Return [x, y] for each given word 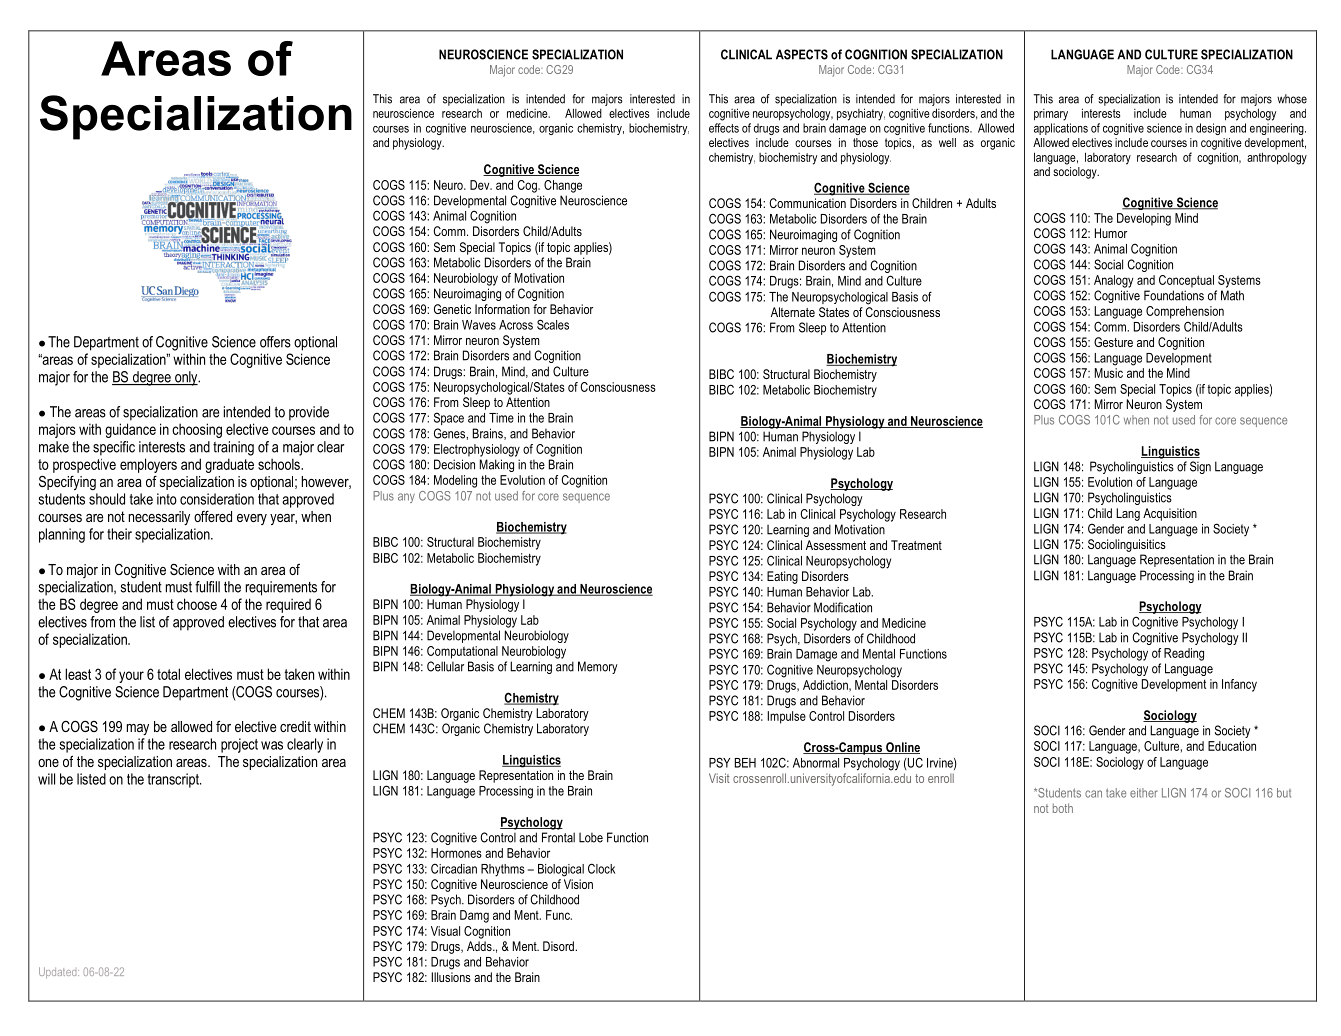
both [1063, 808]
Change [563, 186]
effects [724, 128]
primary [1051, 115]
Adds [480, 946]
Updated [59, 973]
